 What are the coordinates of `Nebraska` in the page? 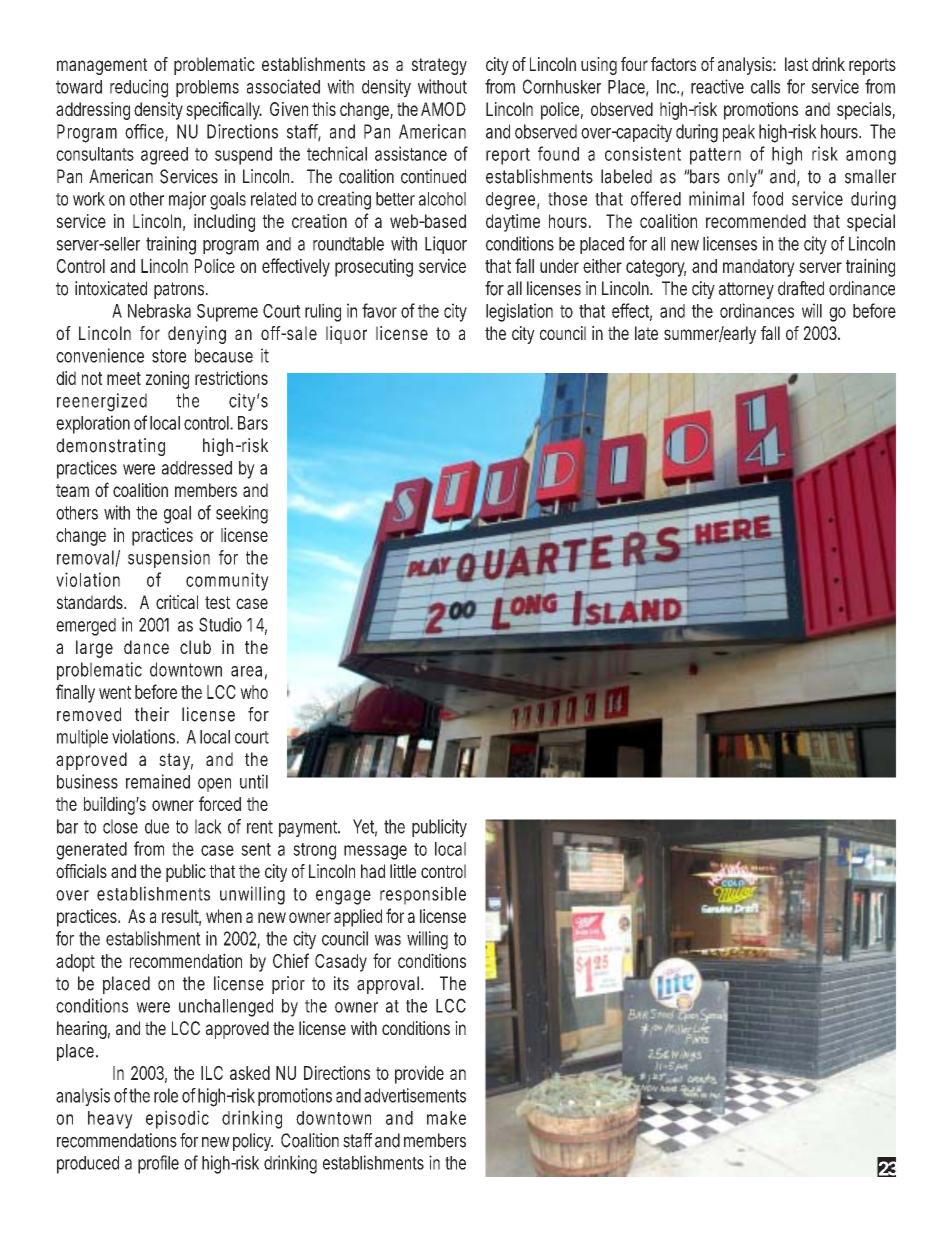 It's located at (159, 311).
